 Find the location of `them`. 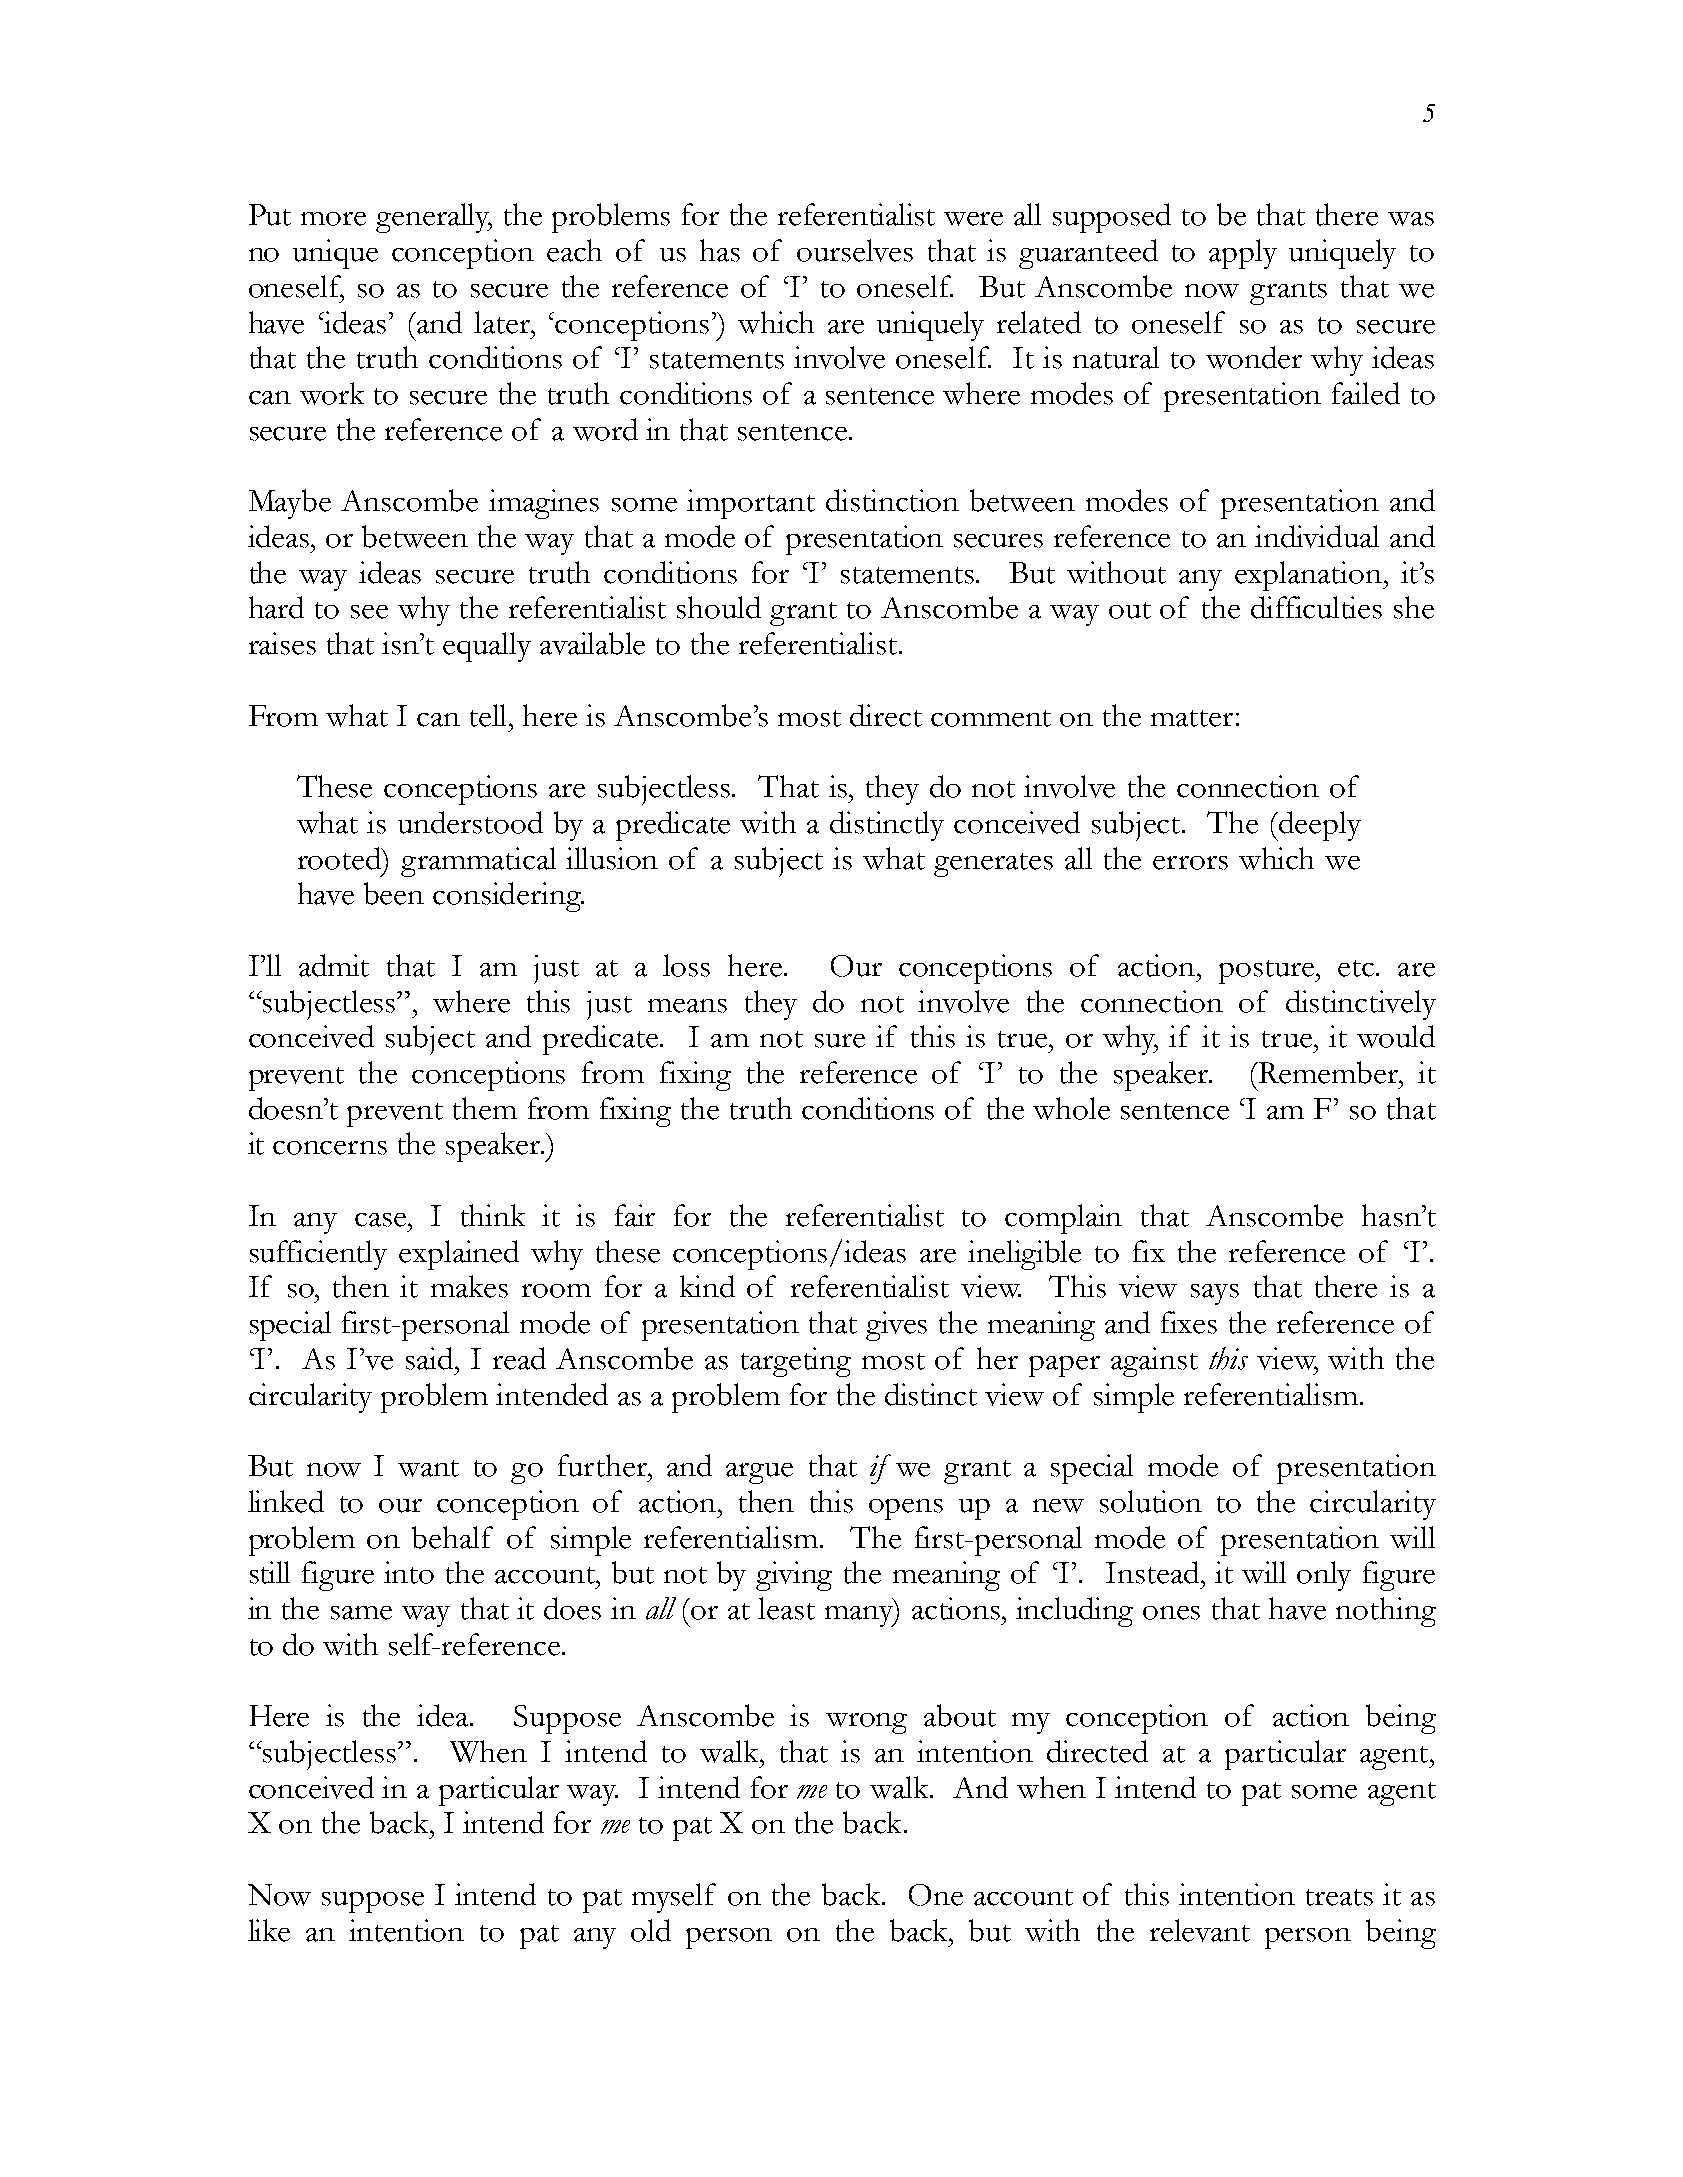

them is located at coordinates (485, 1108).
